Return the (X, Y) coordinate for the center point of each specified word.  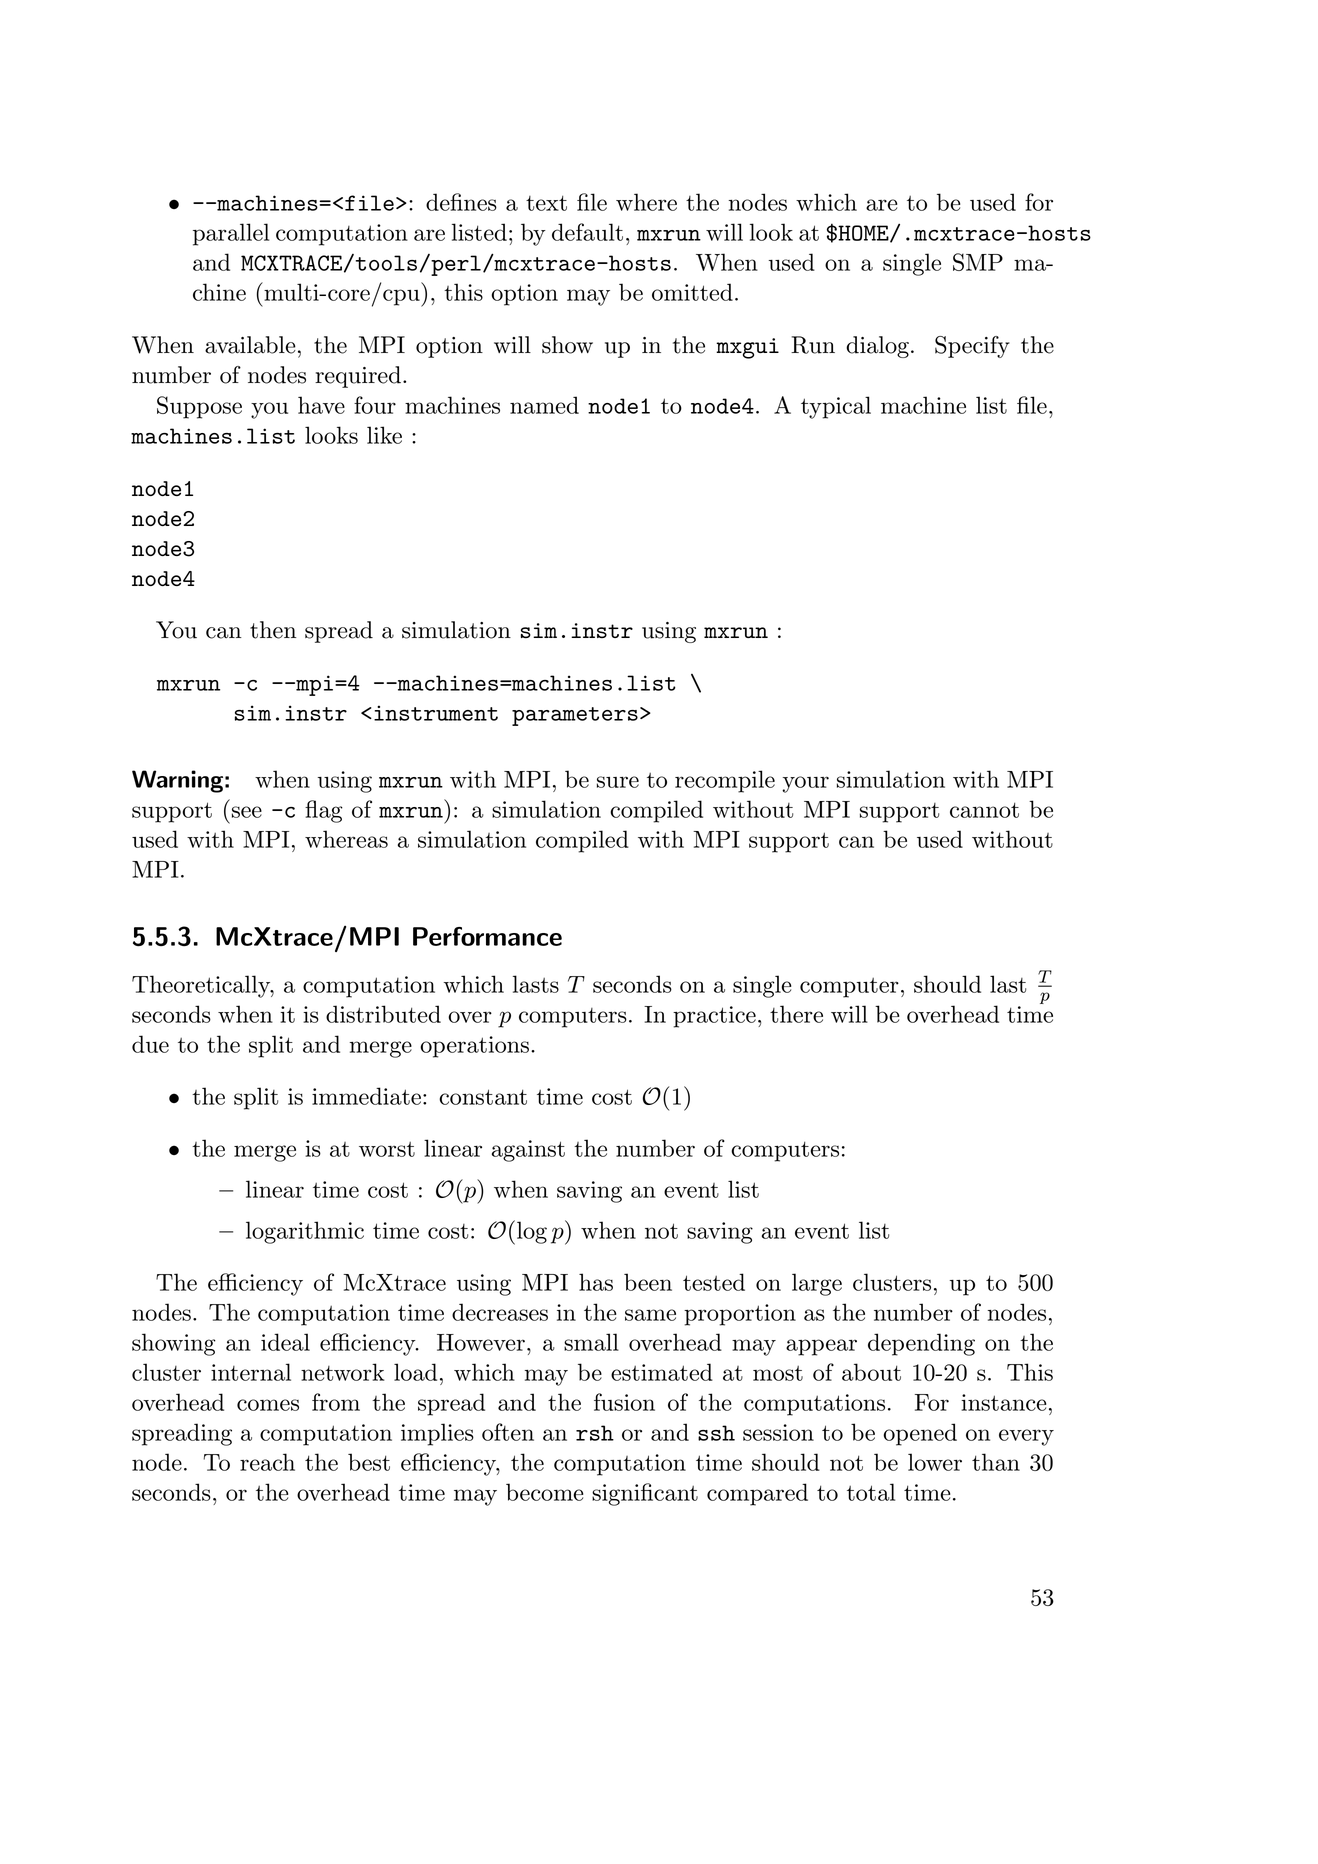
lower (935, 1462)
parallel (231, 234)
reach (267, 1462)
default (587, 232)
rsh (595, 1433)
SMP (978, 262)
